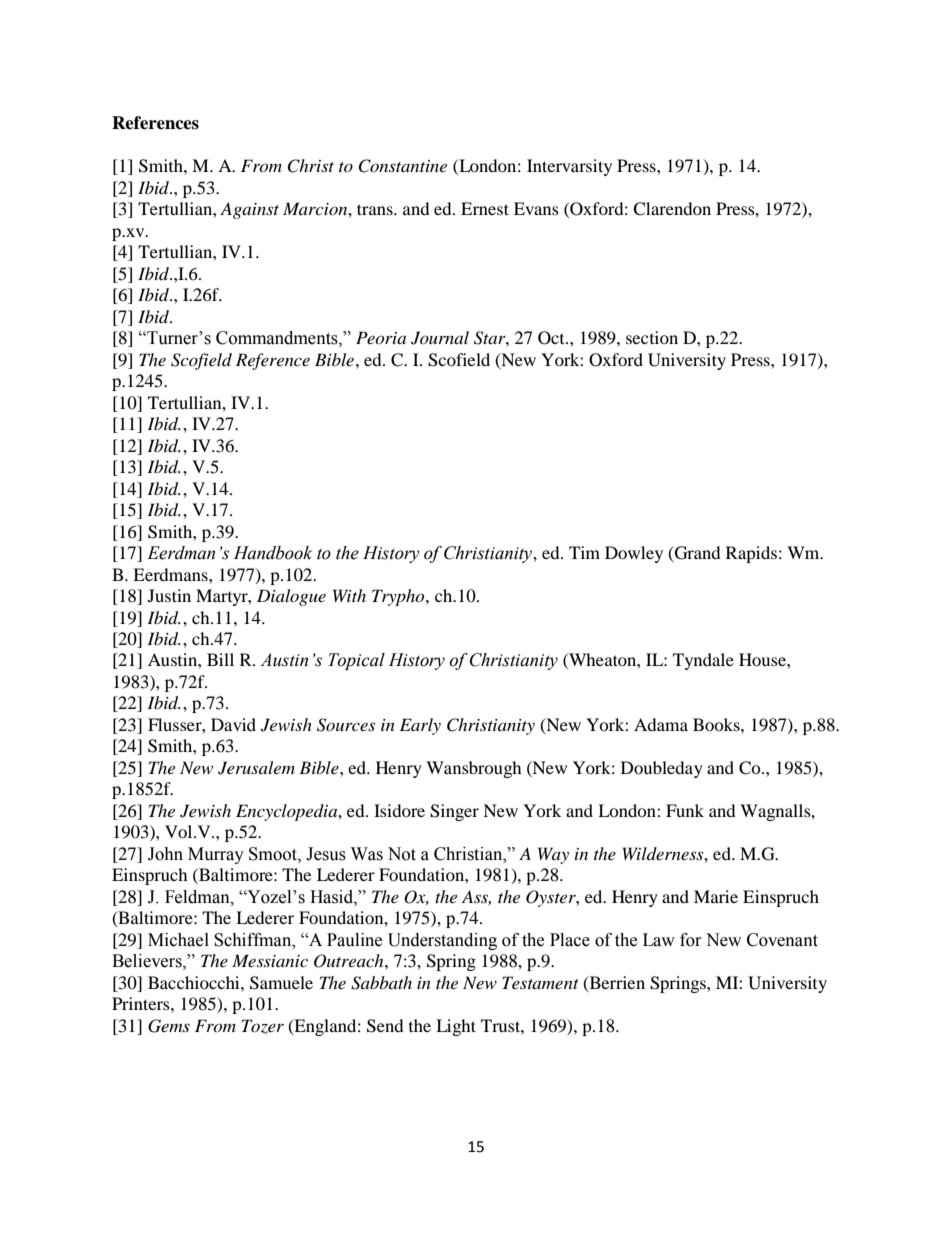 Image resolution: width=952 pixels, height=1233 pixels. Describe the element at coordinates (349, 595) in the image. I see `With` at that location.
